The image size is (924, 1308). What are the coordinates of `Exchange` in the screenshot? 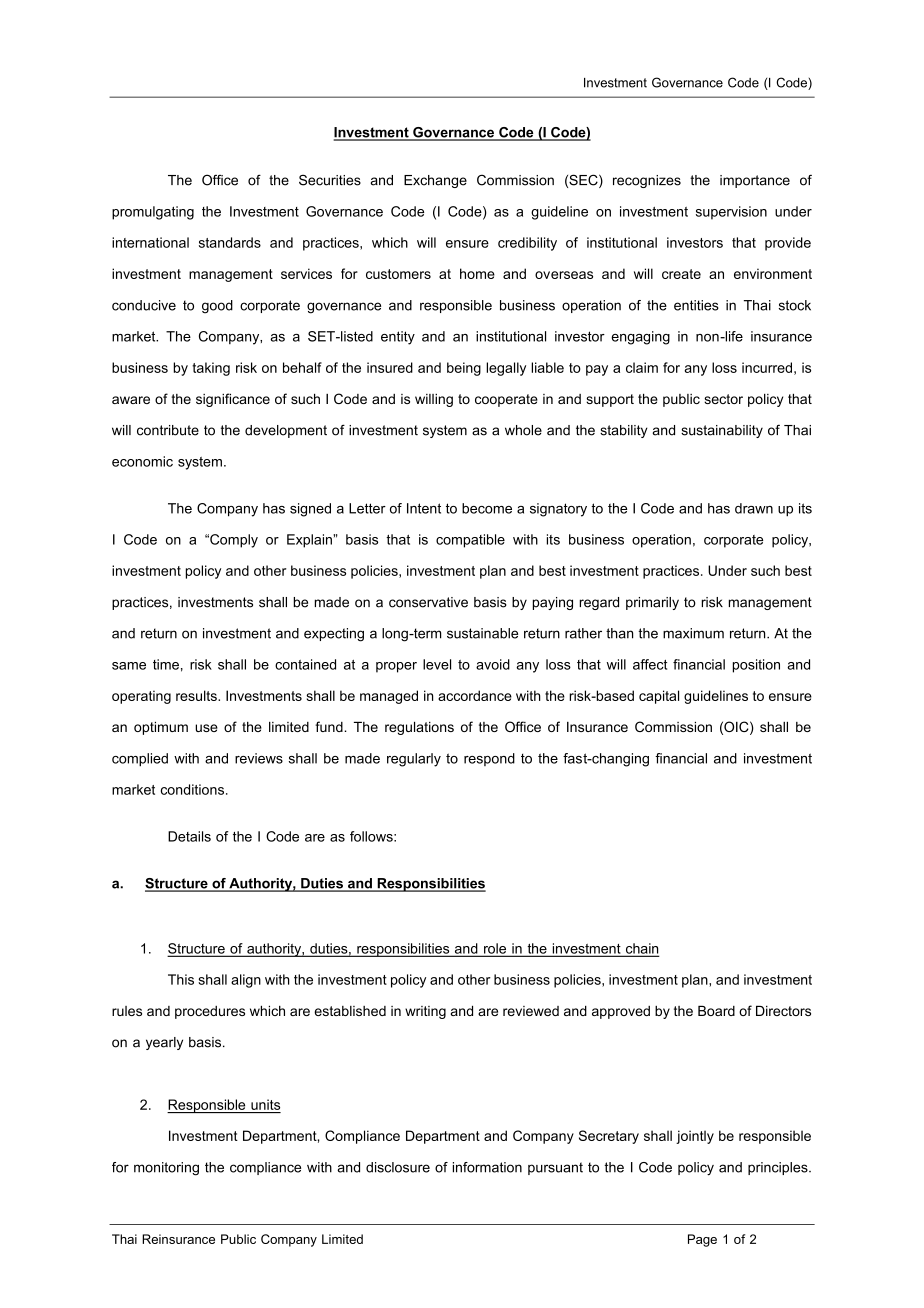 It's located at (435, 181).
